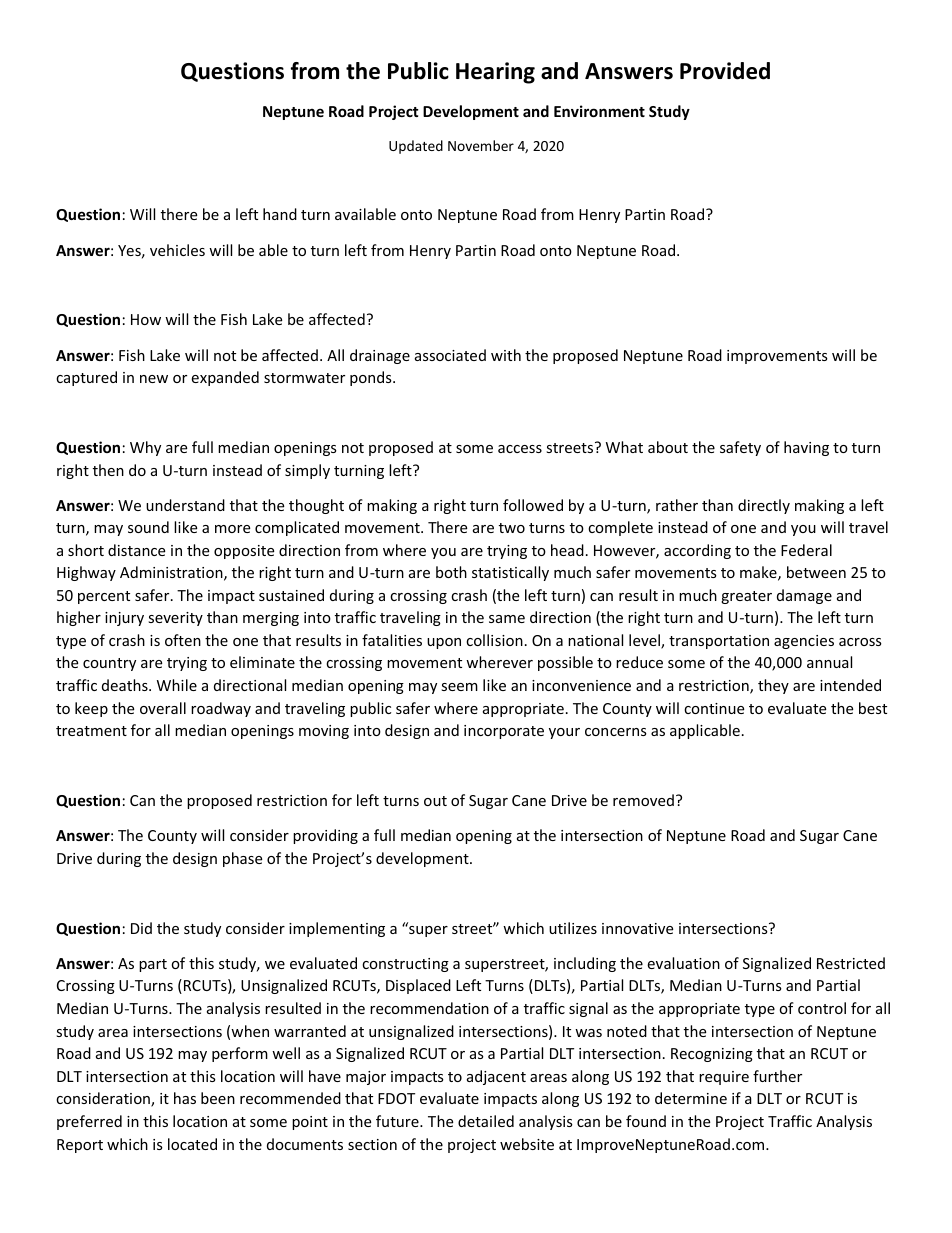  What do you see at coordinates (242, 859) in the document?
I see `phase` at bounding box center [242, 859].
